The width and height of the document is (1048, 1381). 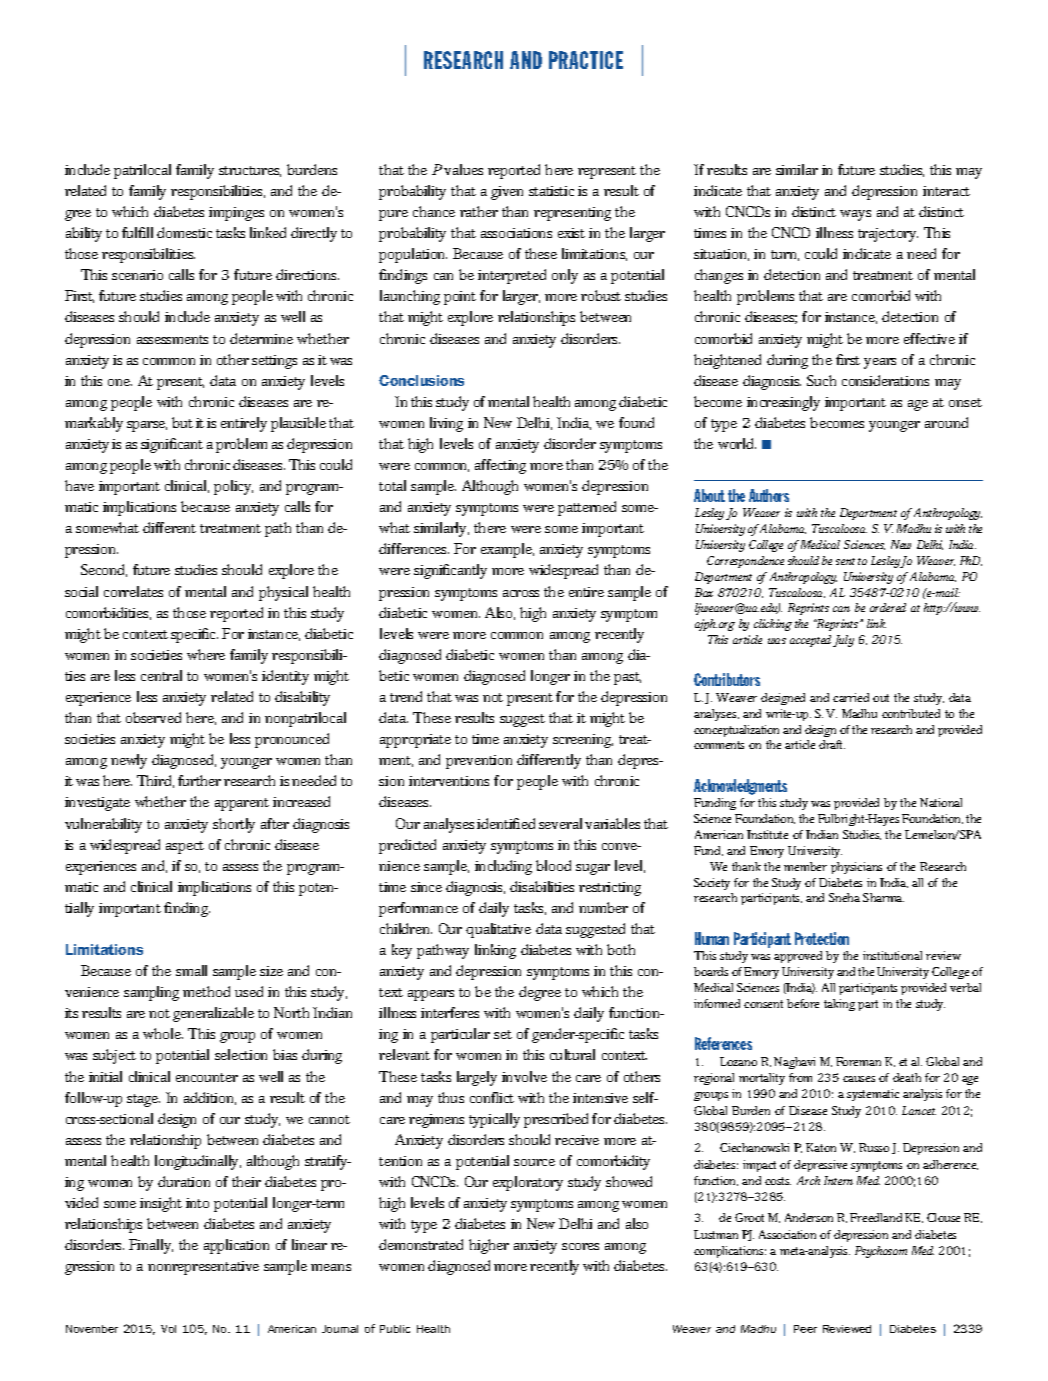 I want to click on affecting, so click(x=500, y=466).
